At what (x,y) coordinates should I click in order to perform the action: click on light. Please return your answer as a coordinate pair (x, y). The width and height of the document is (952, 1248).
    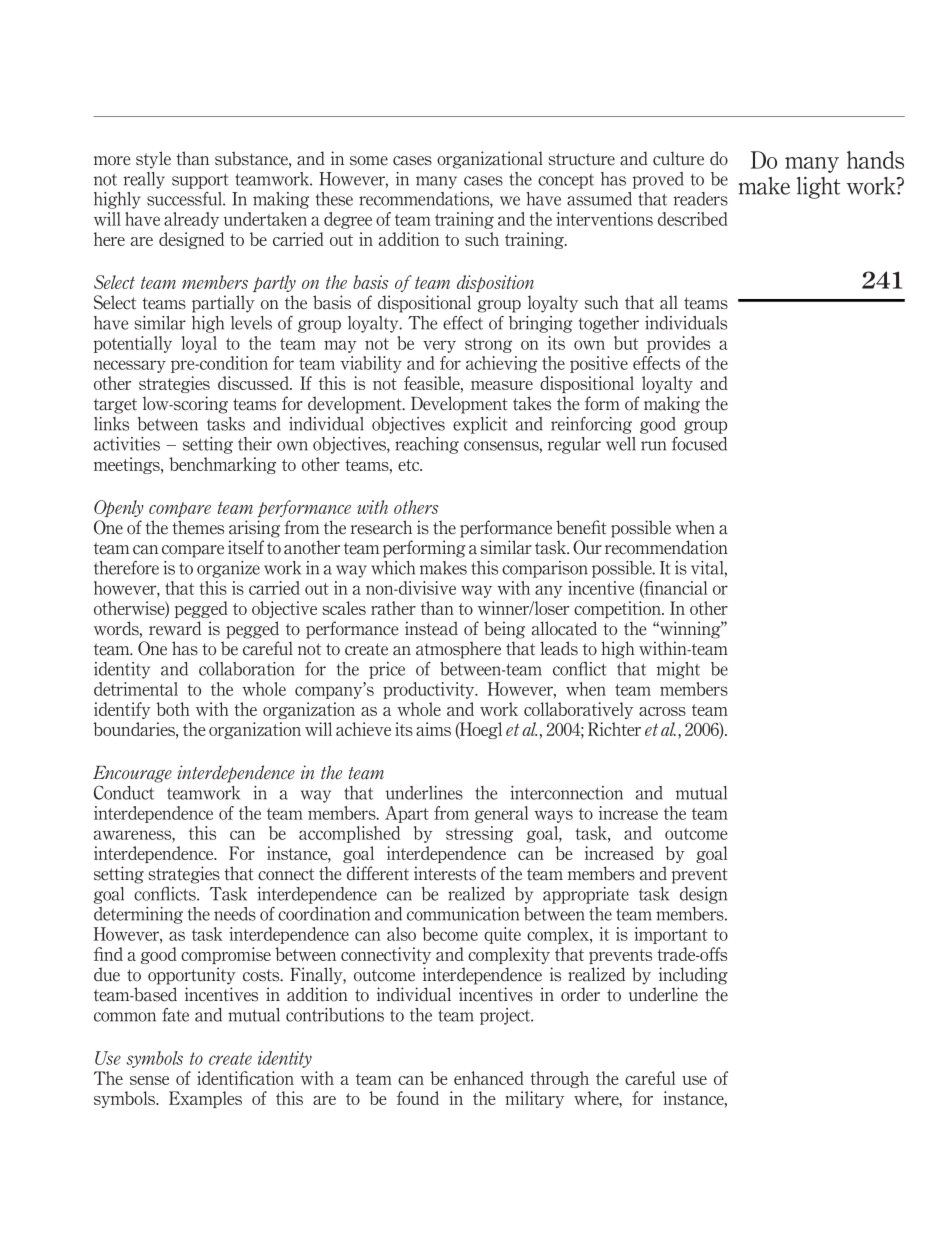
    Looking at the image, I should click on (818, 188).
